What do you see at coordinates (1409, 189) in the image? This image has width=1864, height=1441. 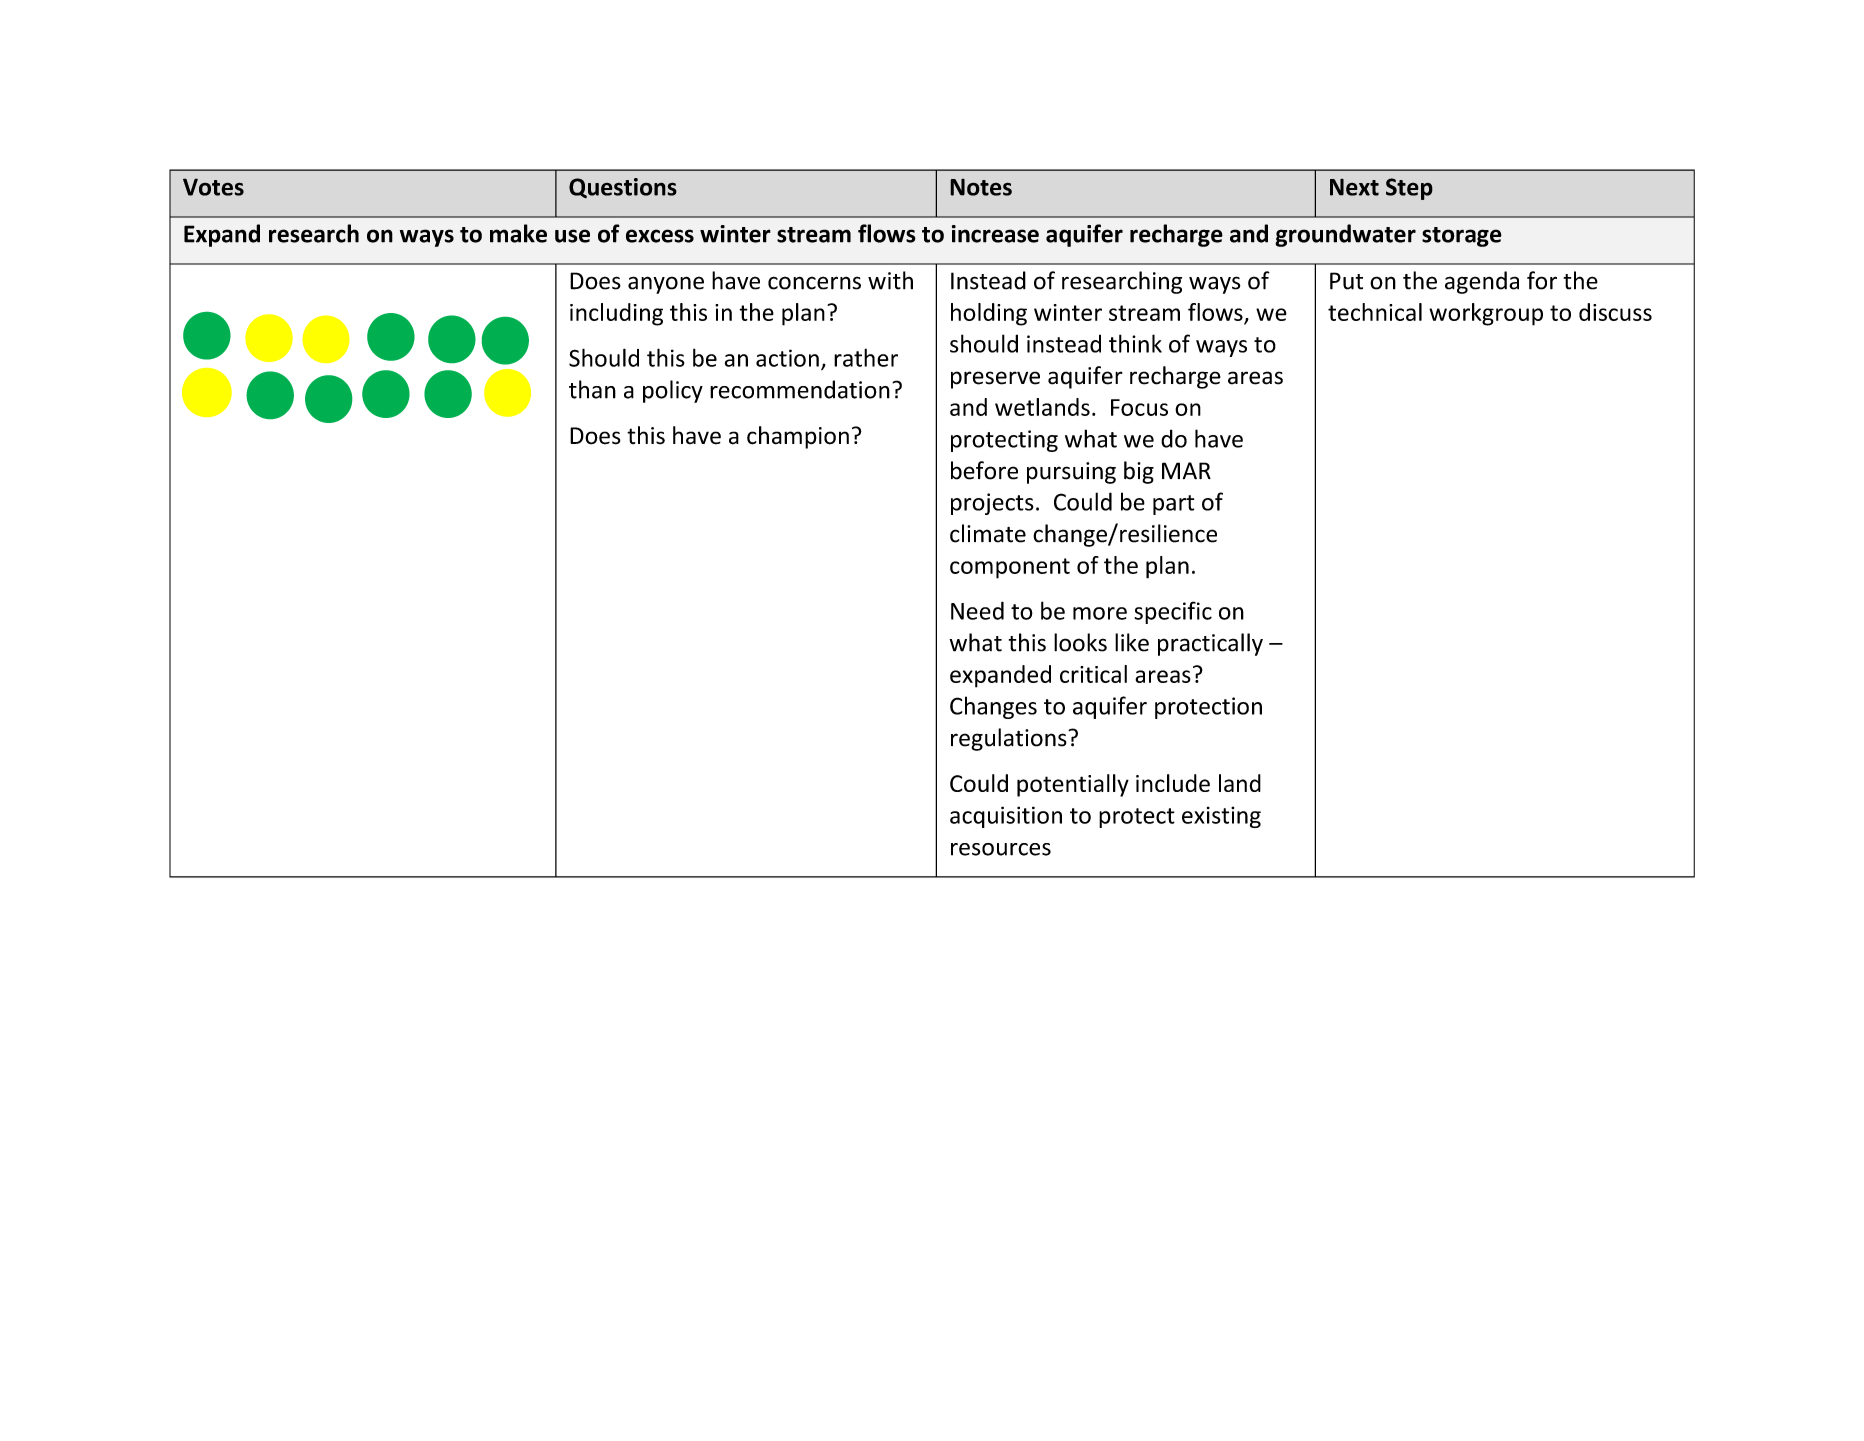 I see `Step` at bounding box center [1409, 189].
